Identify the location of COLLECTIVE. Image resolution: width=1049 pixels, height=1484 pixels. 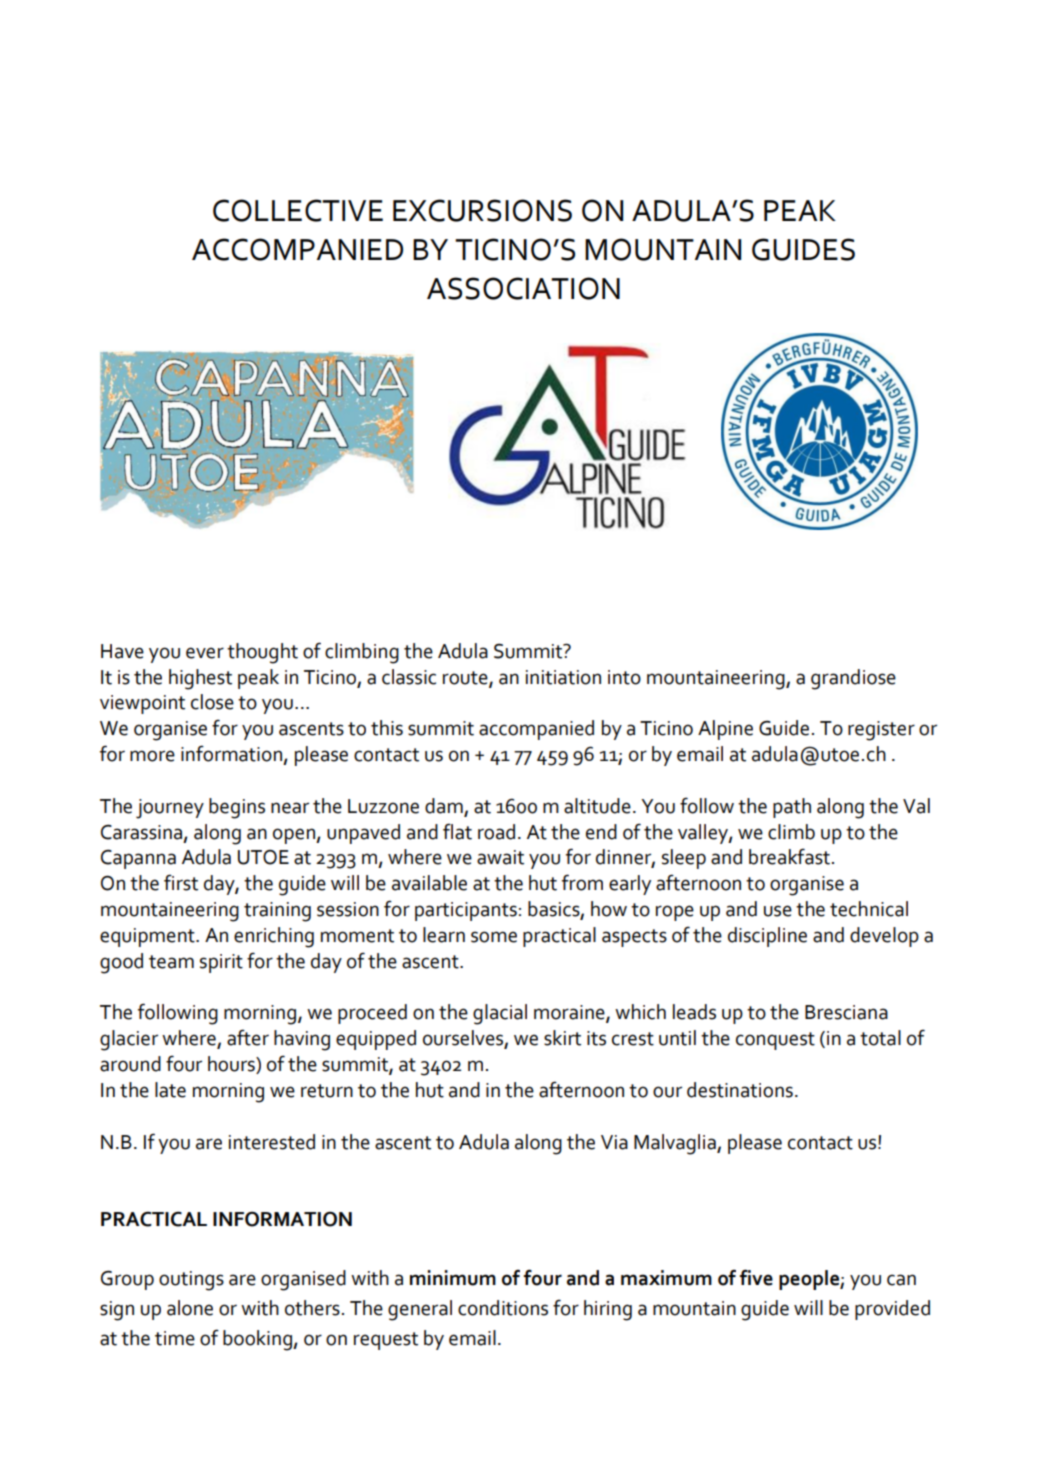
(298, 210).
